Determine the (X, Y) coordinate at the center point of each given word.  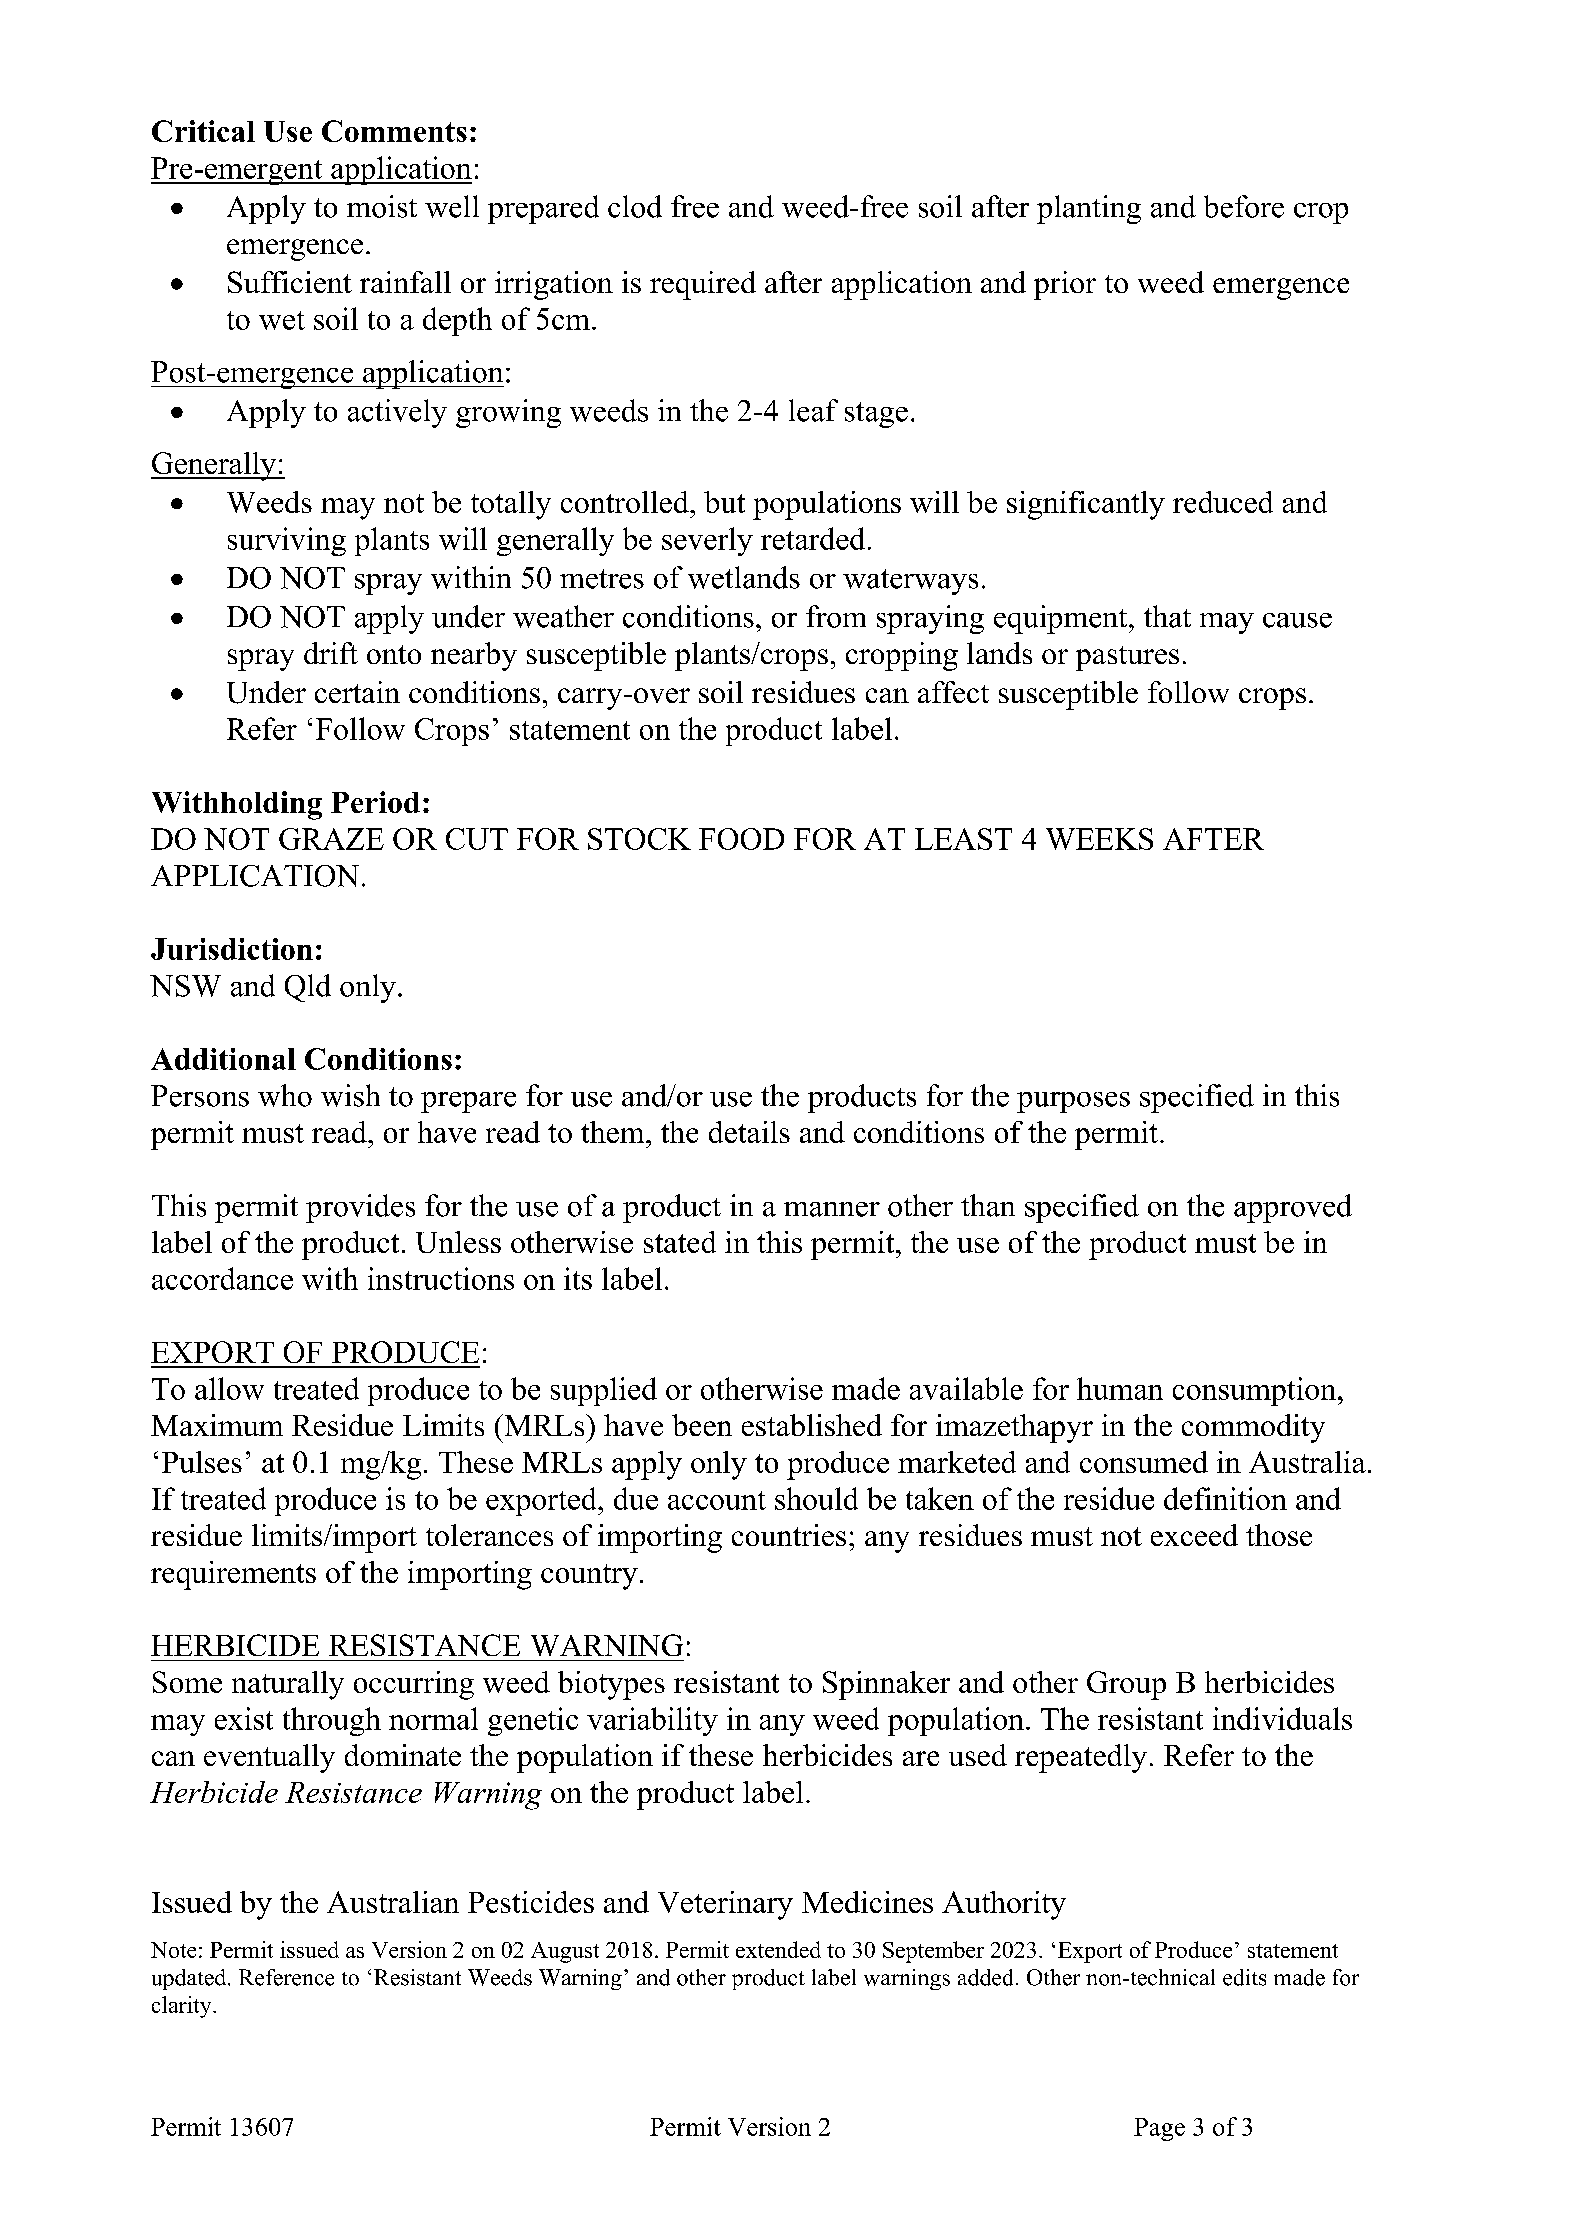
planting (1089, 209)
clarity (183, 2007)
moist (382, 206)
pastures (1127, 658)
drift (331, 653)
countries (789, 1535)
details (749, 1132)
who (285, 1095)
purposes (1073, 1102)
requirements (233, 1575)
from (836, 616)
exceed (1194, 1535)
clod (635, 206)
